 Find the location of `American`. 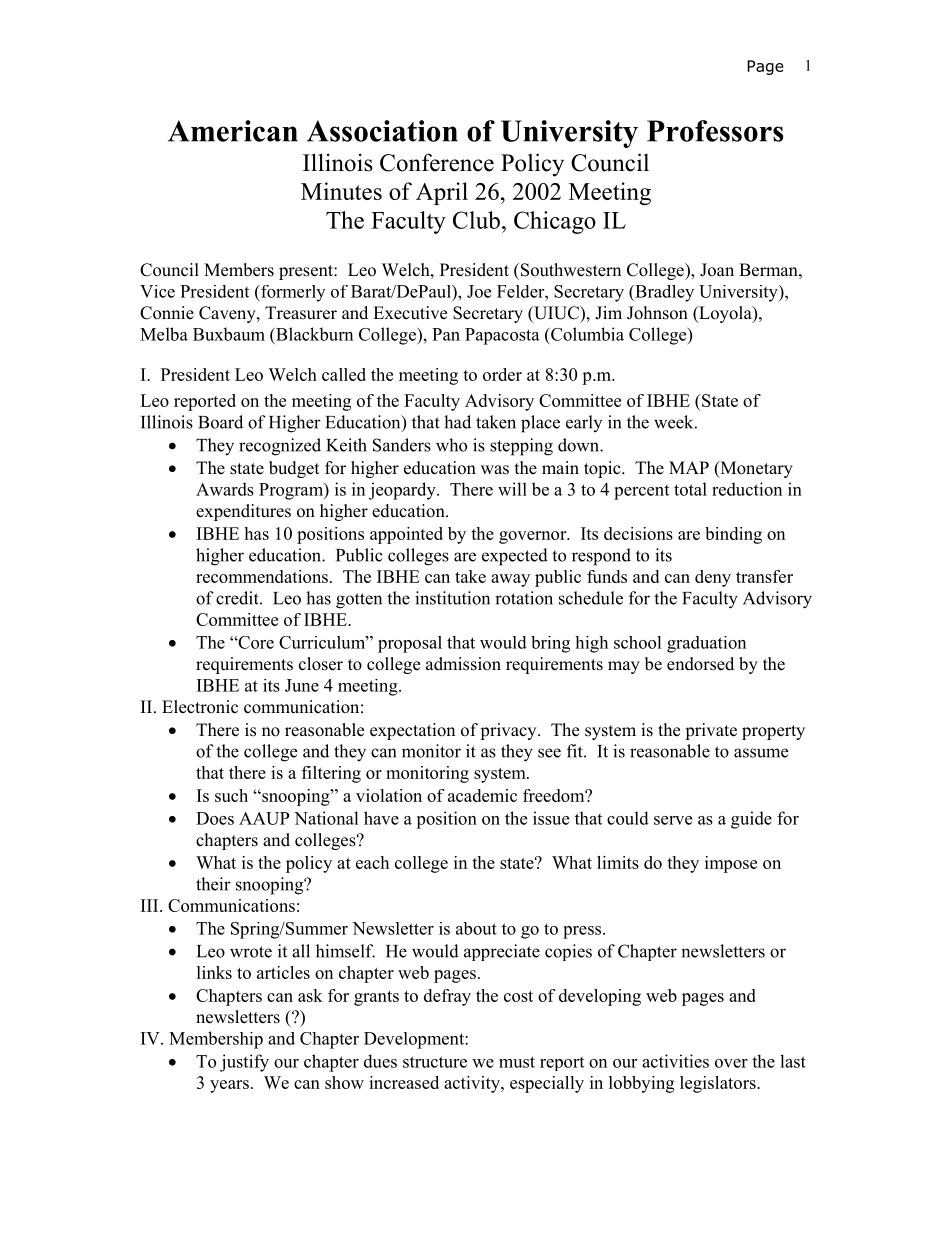

American is located at coordinates (233, 131).
